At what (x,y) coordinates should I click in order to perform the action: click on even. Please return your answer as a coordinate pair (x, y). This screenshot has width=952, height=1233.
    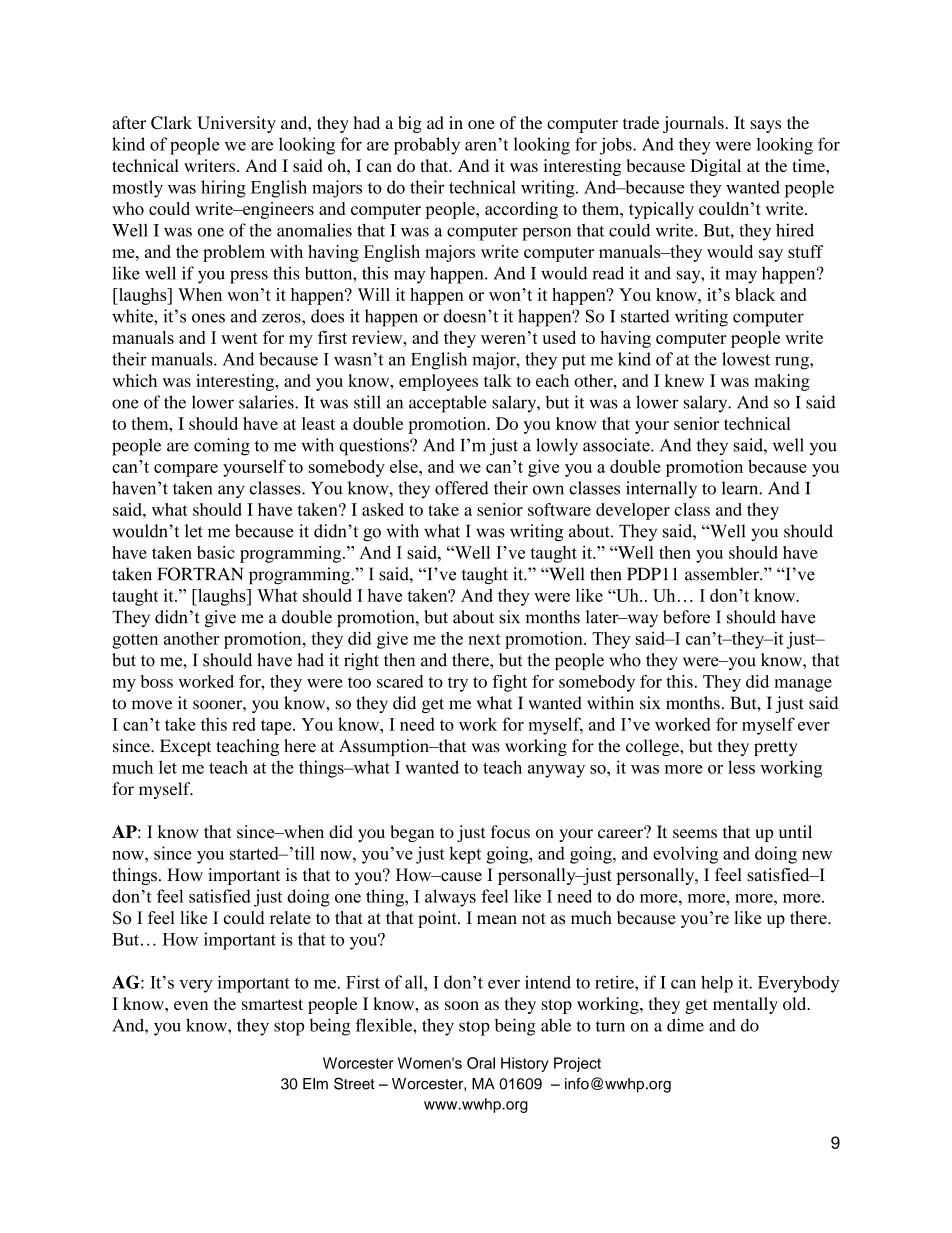
    Looking at the image, I should click on (191, 1005).
